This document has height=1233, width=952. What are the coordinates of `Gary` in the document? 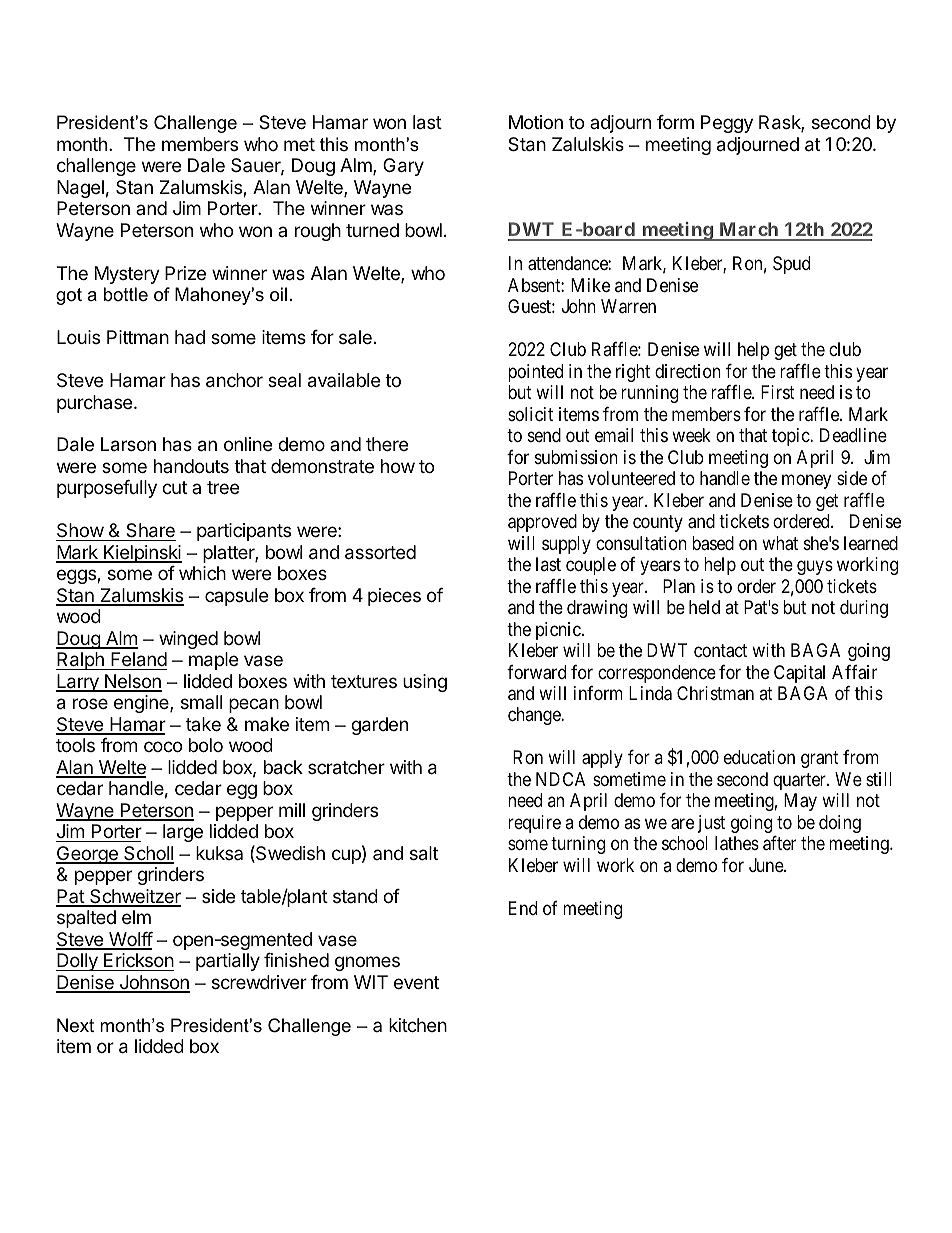 It's located at (403, 167).
